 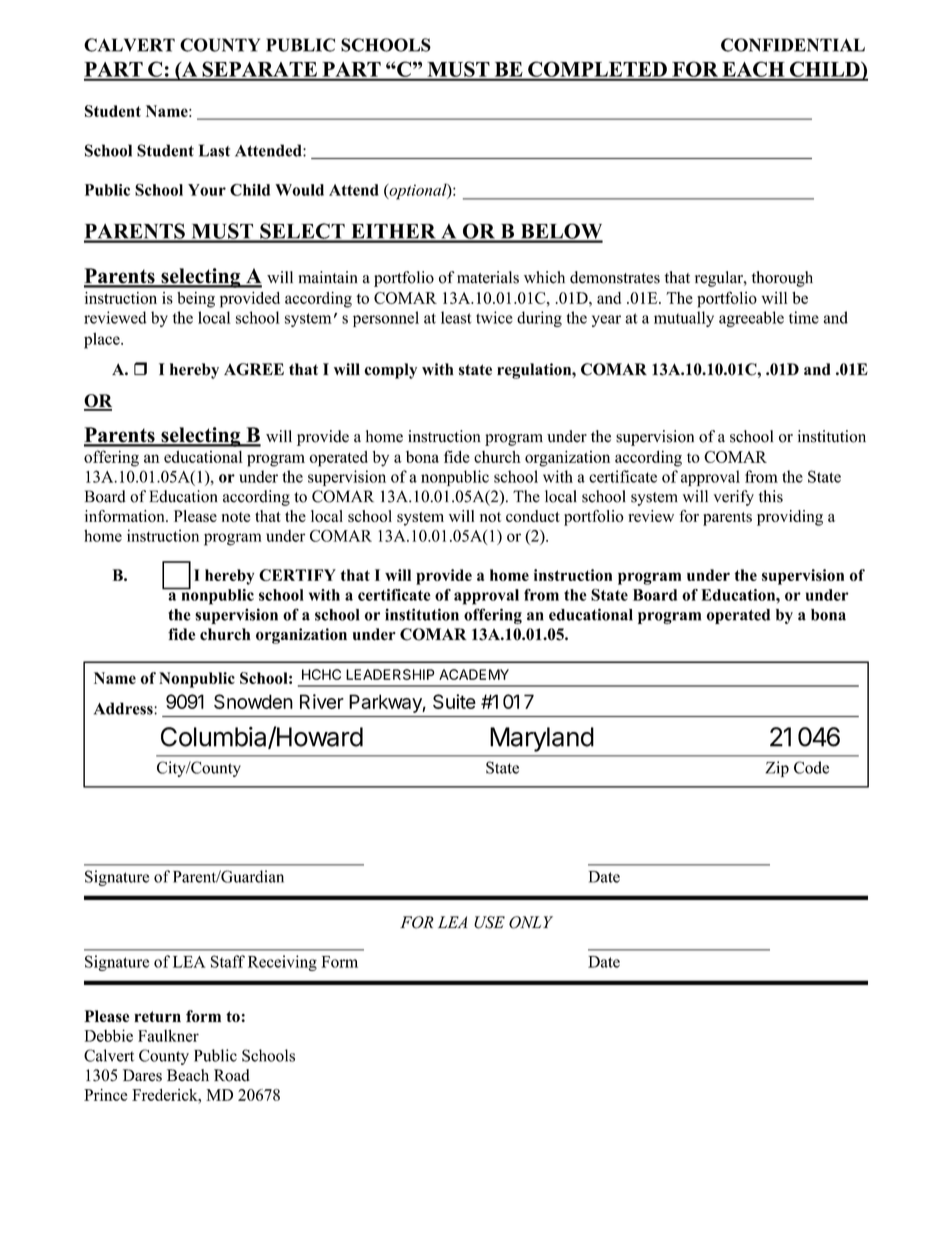 I want to click on regular, so click(x=720, y=279).
